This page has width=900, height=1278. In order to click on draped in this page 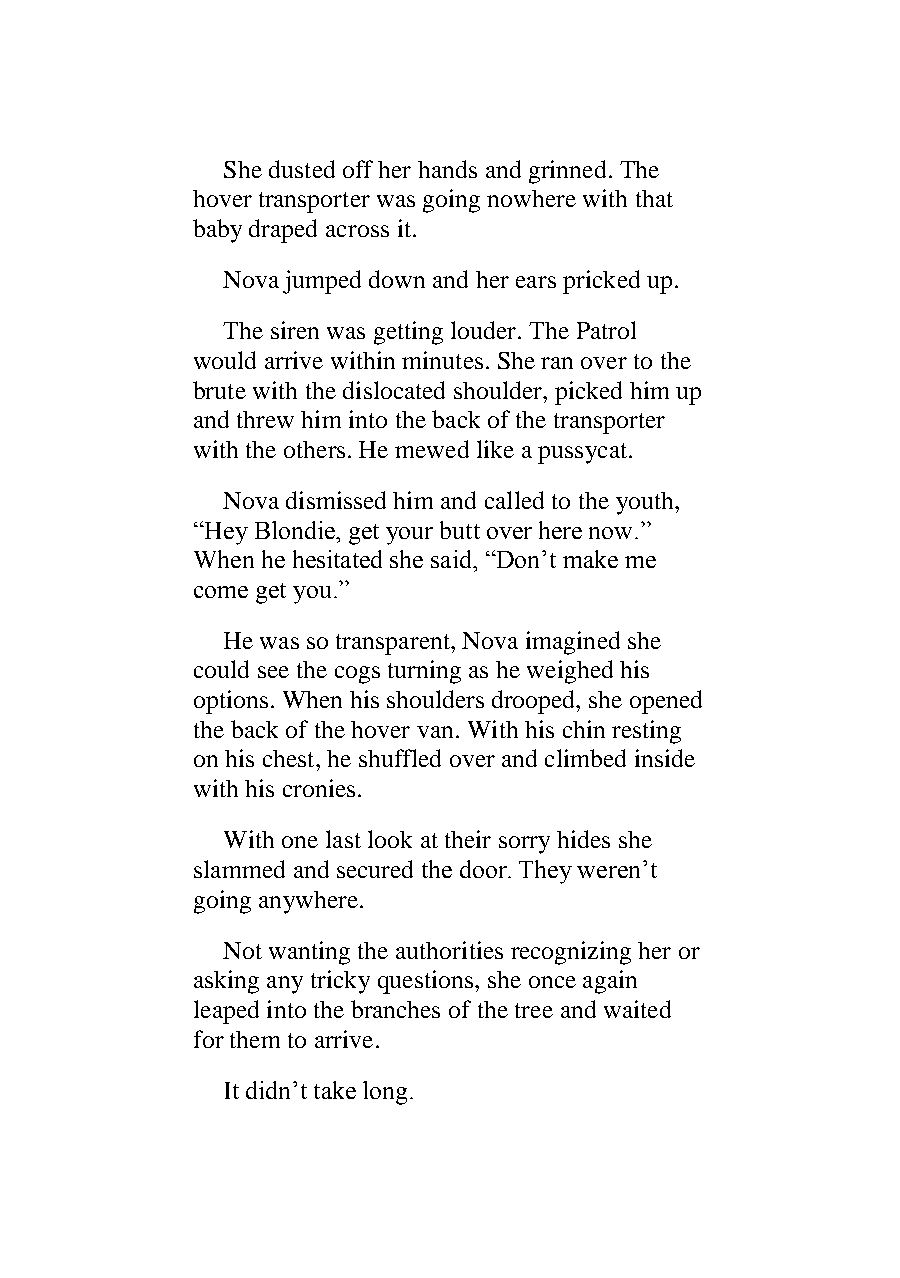, I will do `click(283, 231)`.
